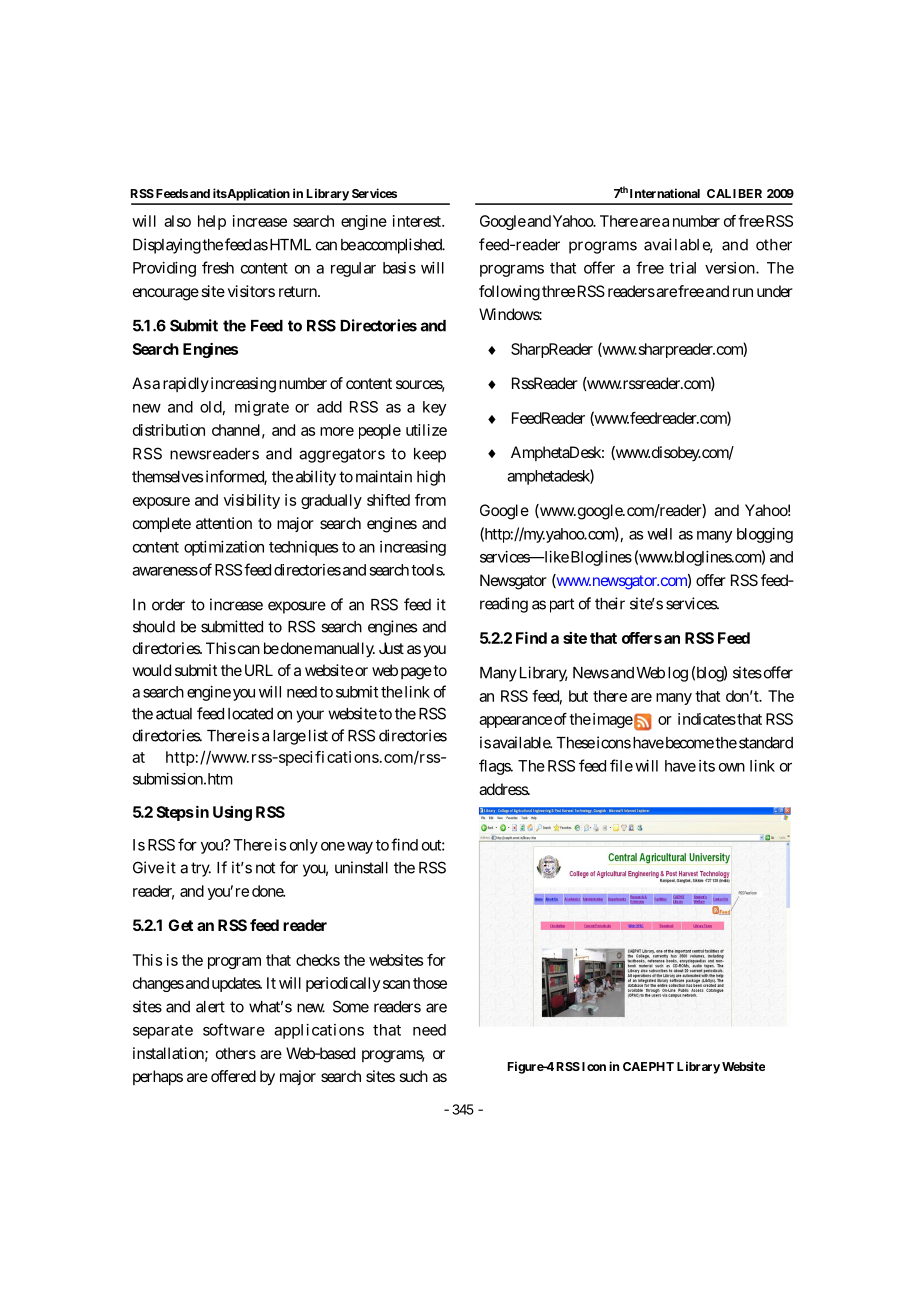  I want to click on help, so click(212, 222).
